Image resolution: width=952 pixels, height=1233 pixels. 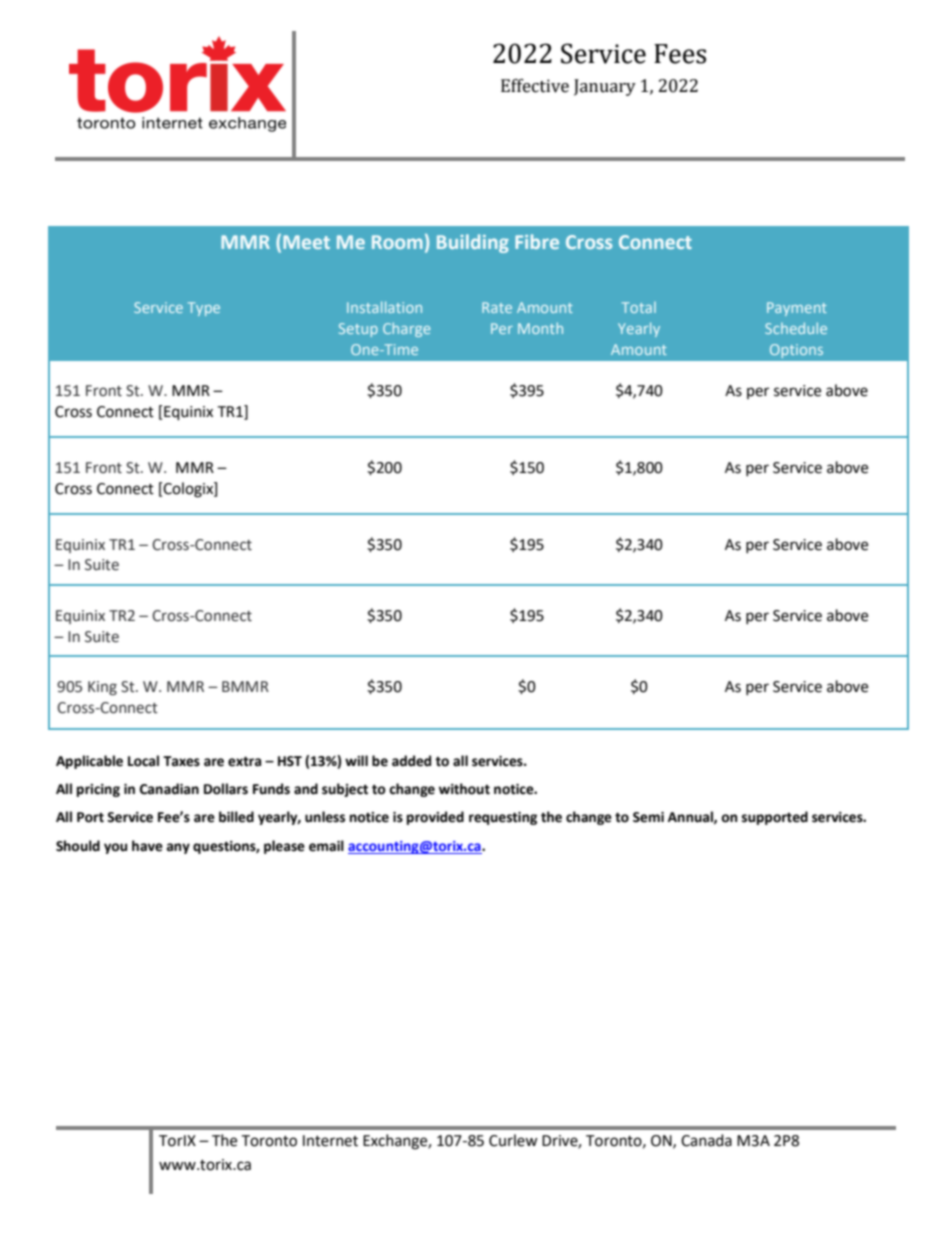 I want to click on Charge, so click(x=406, y=329).
